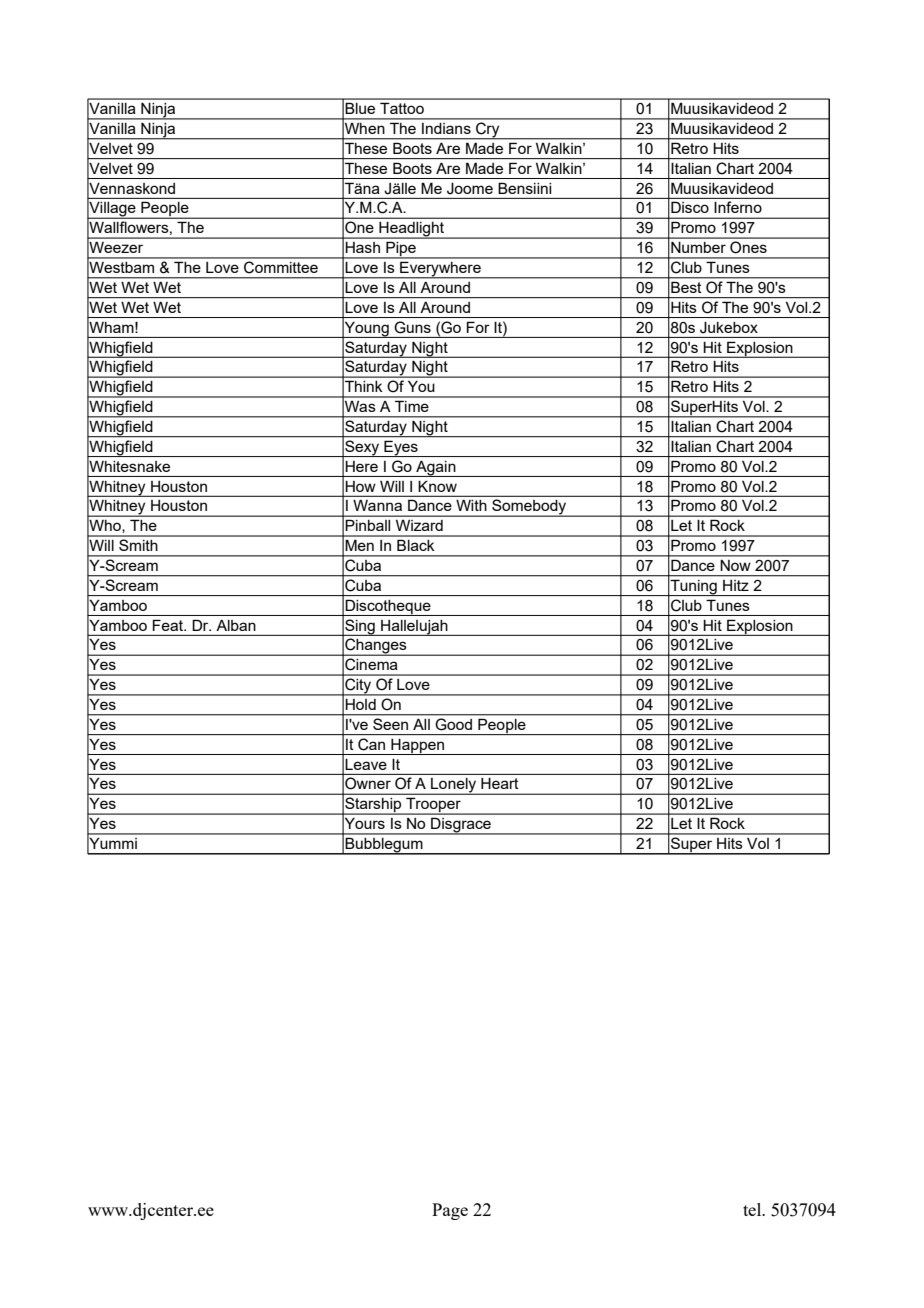 This image has width=924, height=1308. What do you see at coordinates (412, 230) in the image?
I see `Headlight` at bounding box center [412, 230].
